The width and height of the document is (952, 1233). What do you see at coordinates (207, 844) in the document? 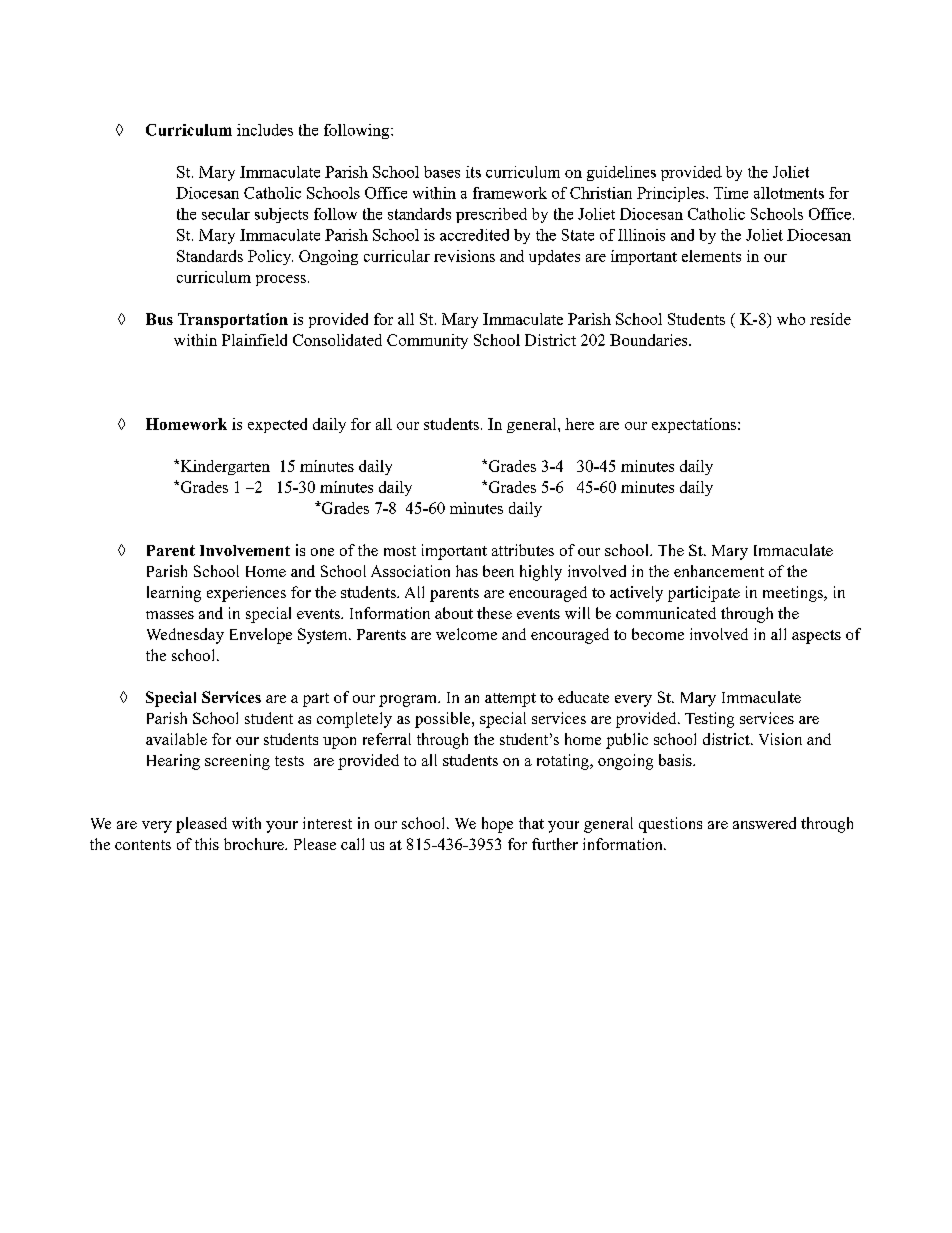
I see `this` at bounding box center [207, 844].
